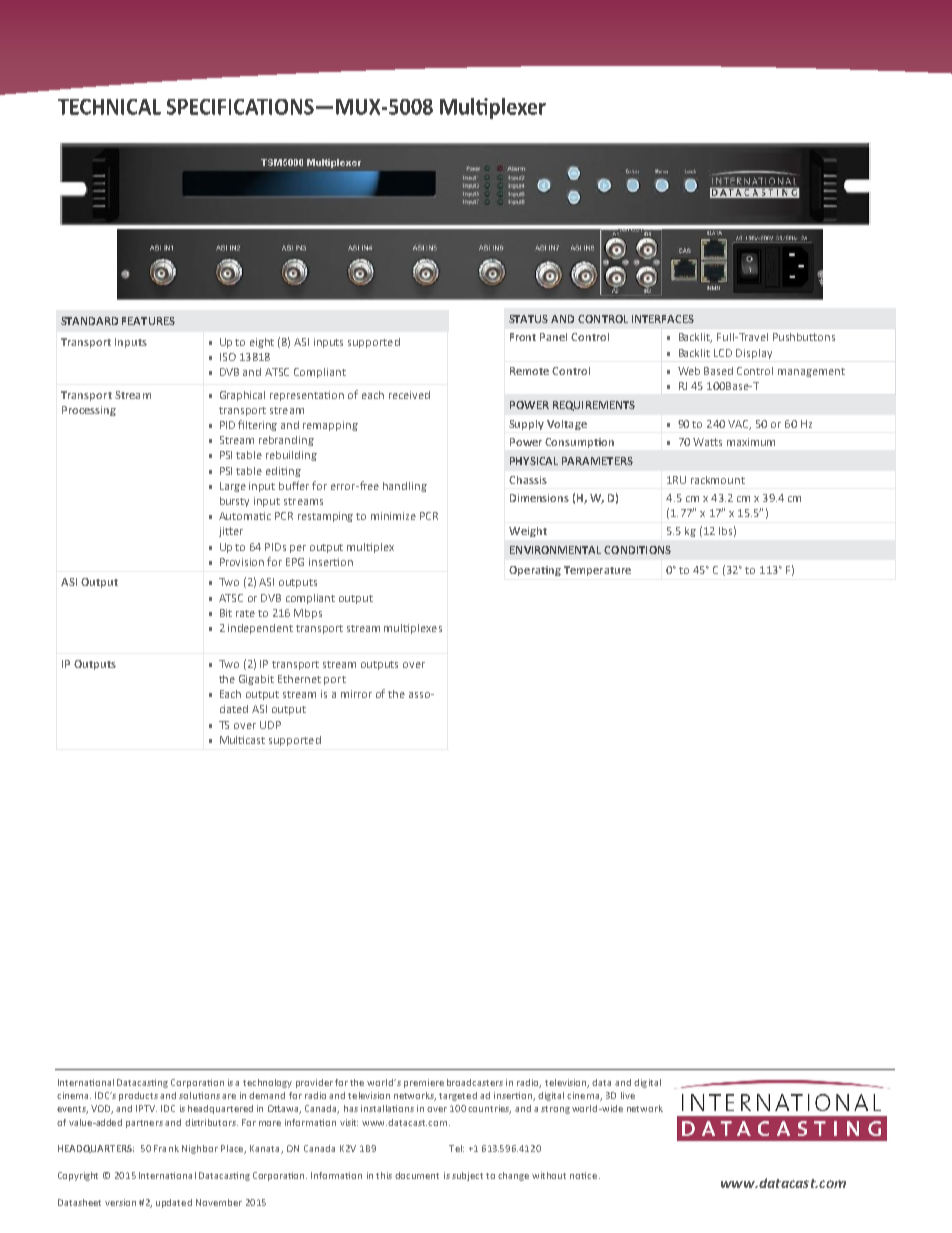 The width and height of the page is (952, 1233). I want to click on jitter, so click(231, 532).
